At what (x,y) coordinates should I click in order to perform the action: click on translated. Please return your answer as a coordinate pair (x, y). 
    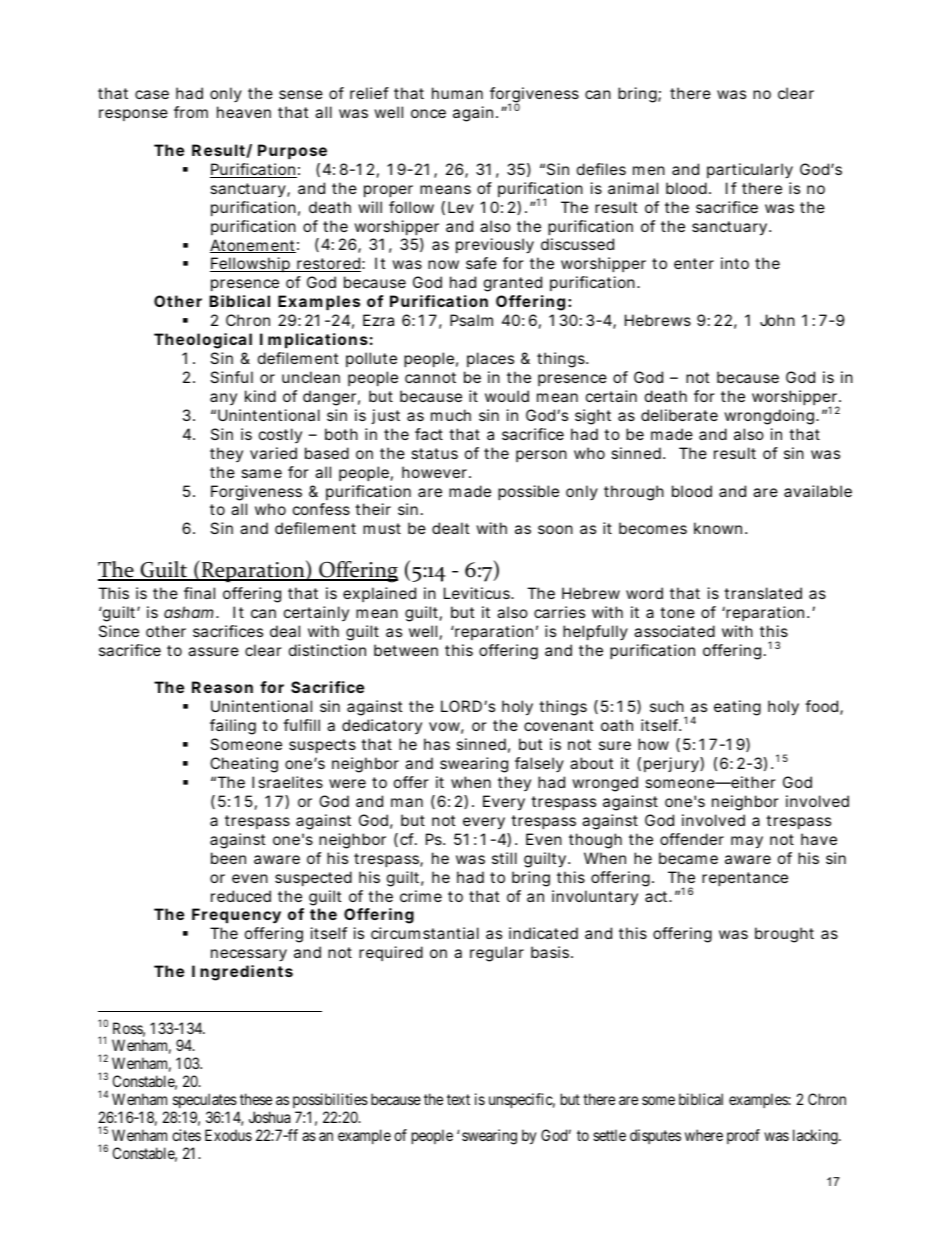
    Looking at the image, I should click on (763, 593).
